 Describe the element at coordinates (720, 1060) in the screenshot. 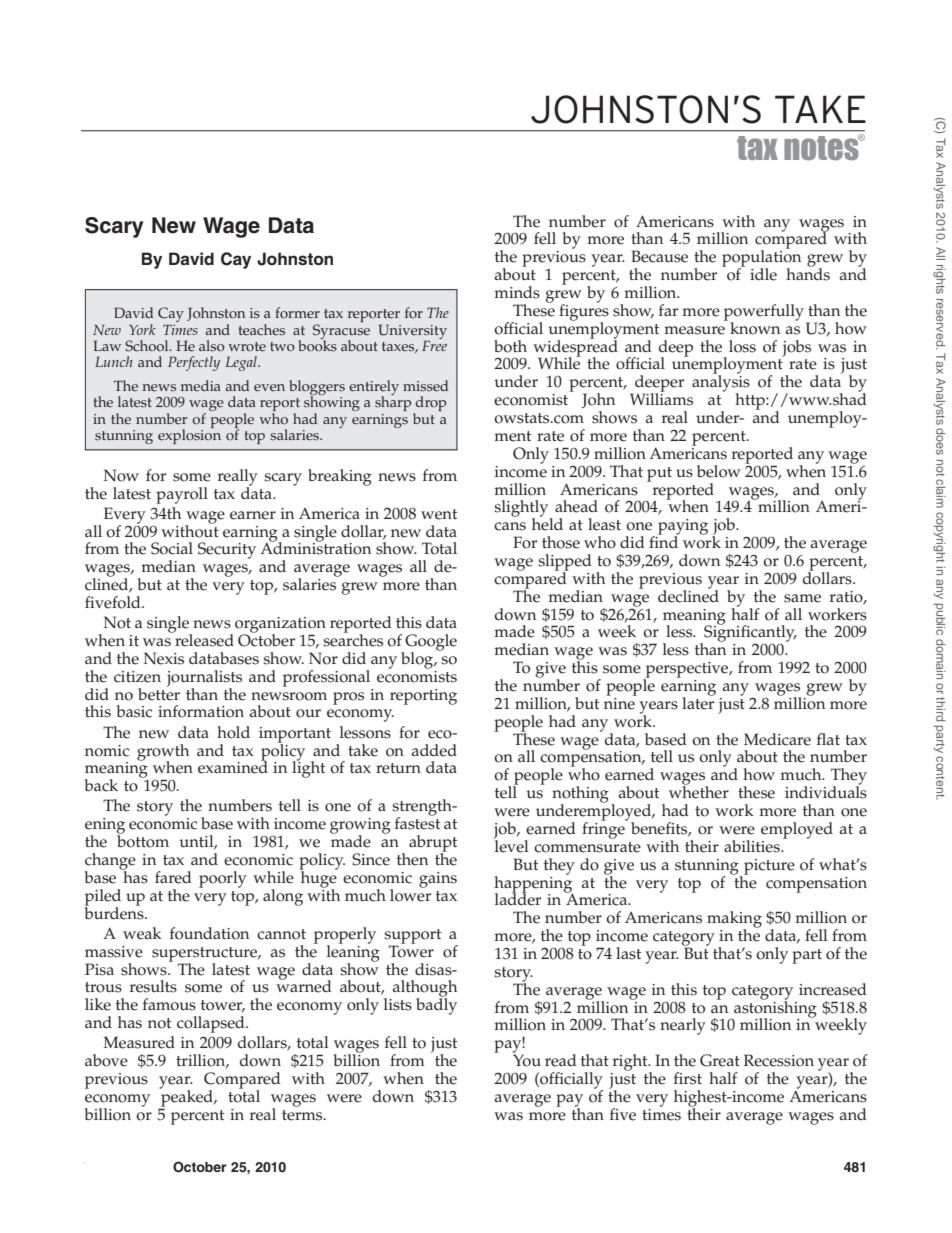

I see `Great` at that location.
